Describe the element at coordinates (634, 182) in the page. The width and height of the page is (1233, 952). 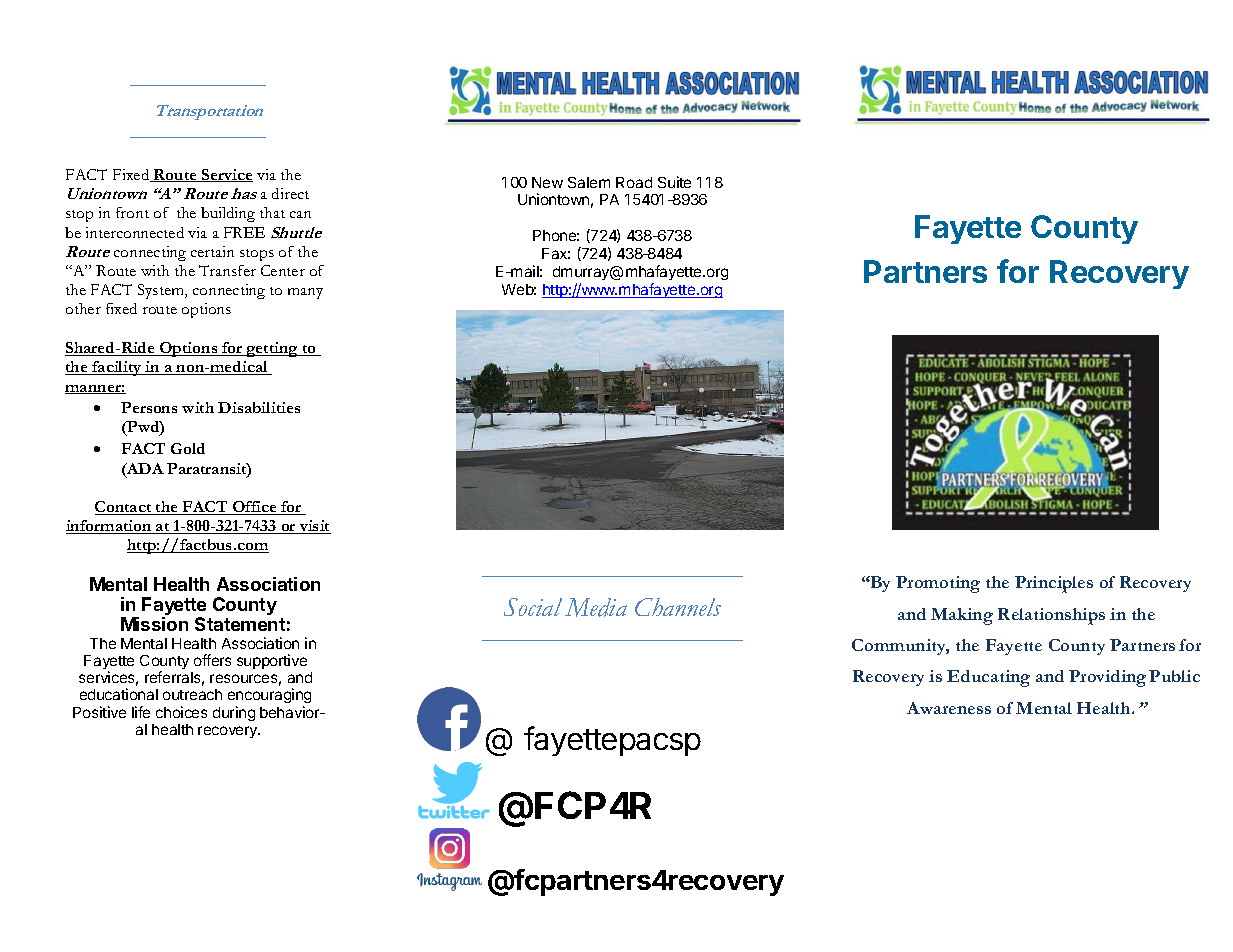
I see `Road` at that location.
